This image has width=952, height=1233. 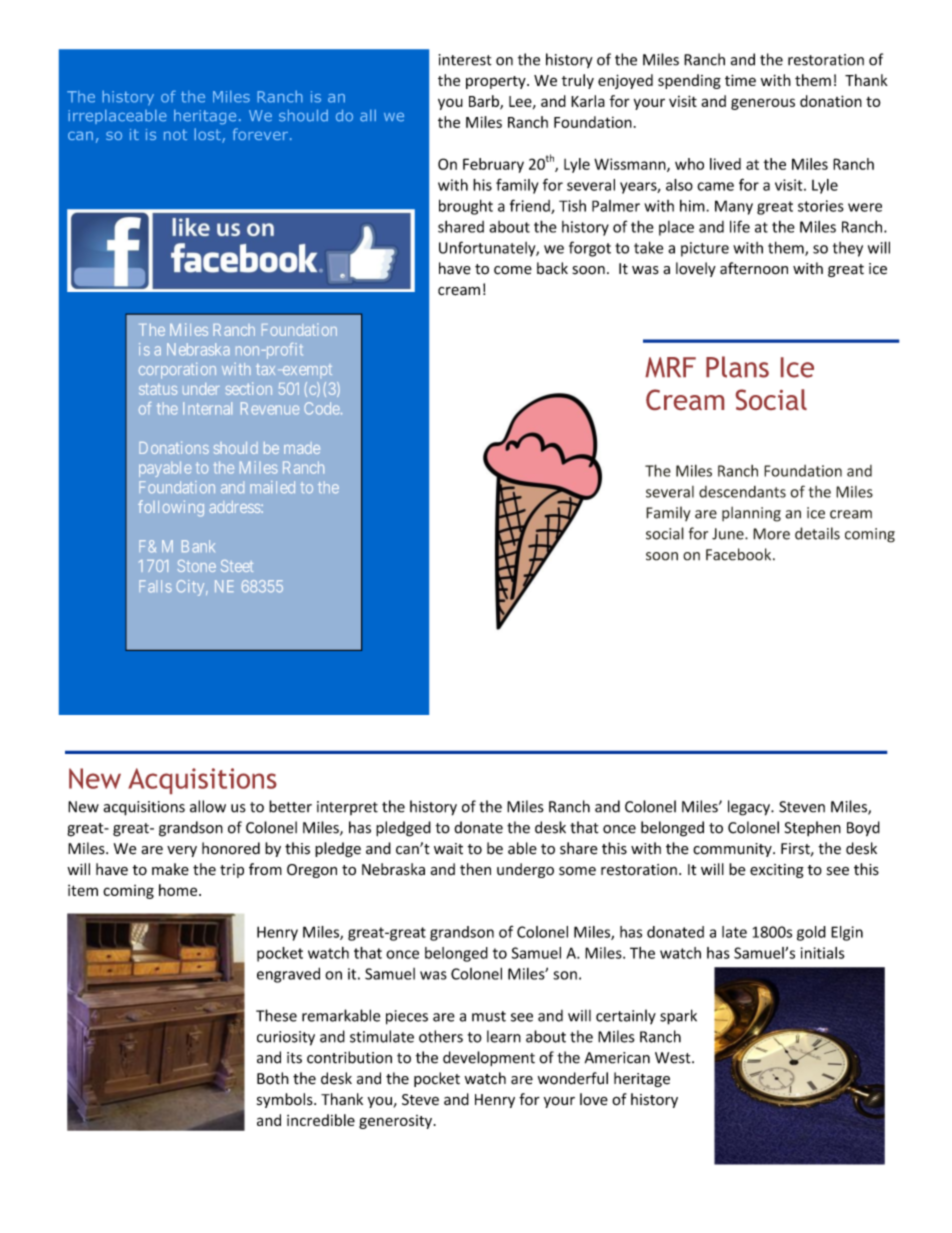 What do you see at coordinates (763, 104) in the image?
I see `generous` at bounding box center [763, 104].
